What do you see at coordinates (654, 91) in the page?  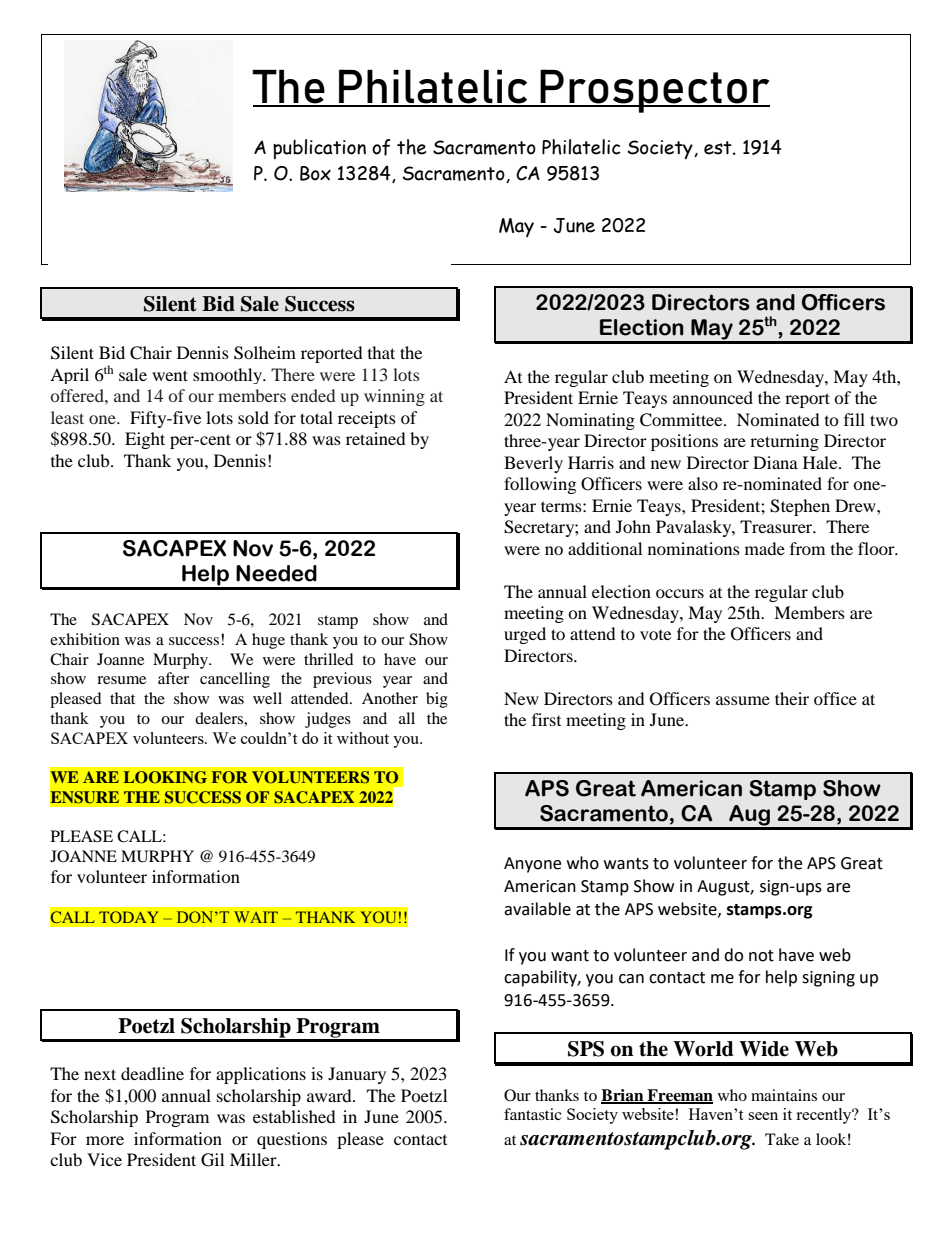 I see `Prospector` at bounding box center [654, 91].
